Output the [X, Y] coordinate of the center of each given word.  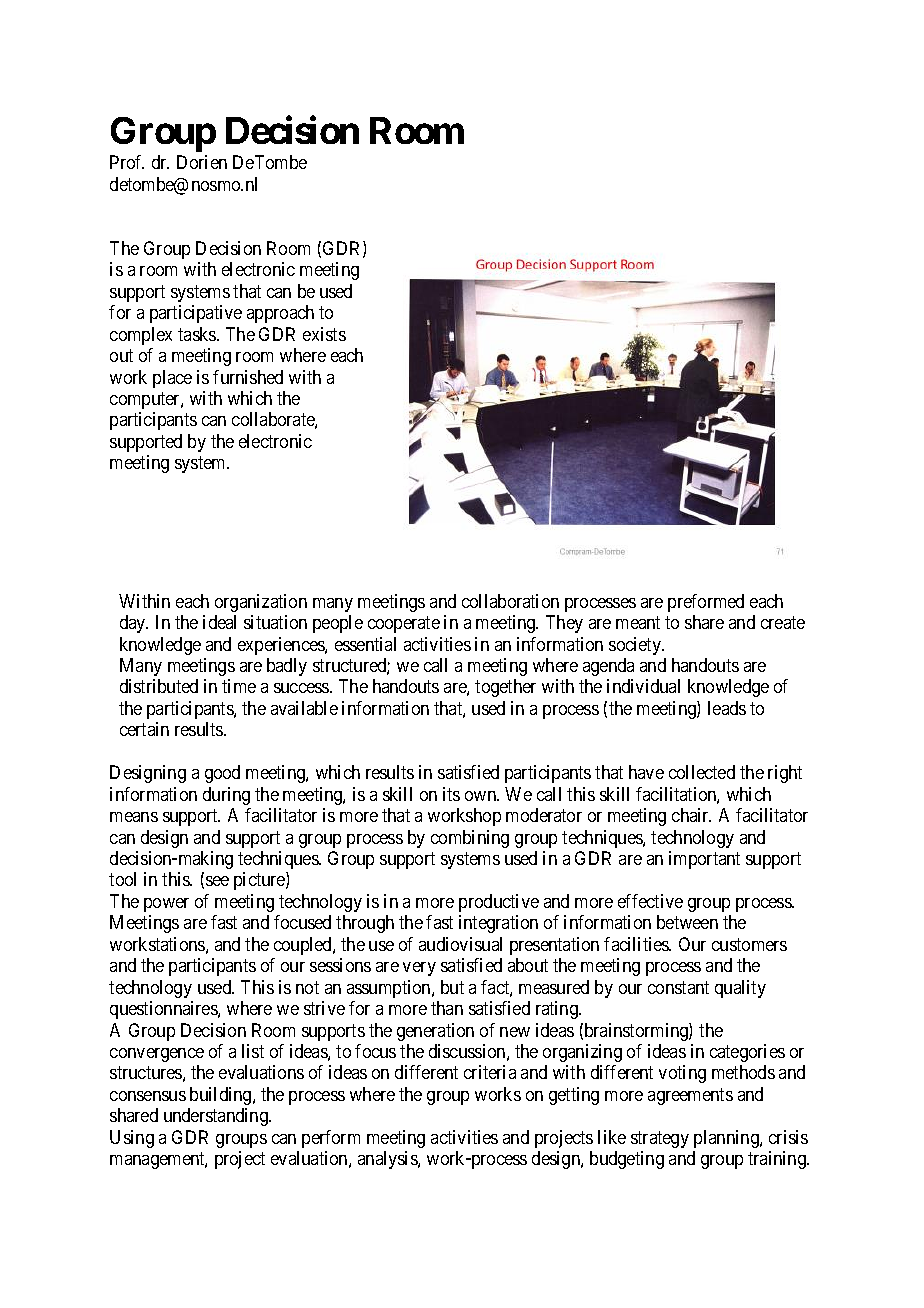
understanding [217, 1117]
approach [280, 314]
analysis [388, 1160]
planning [727, 1139]
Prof [127, 162]
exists [324, 334]
